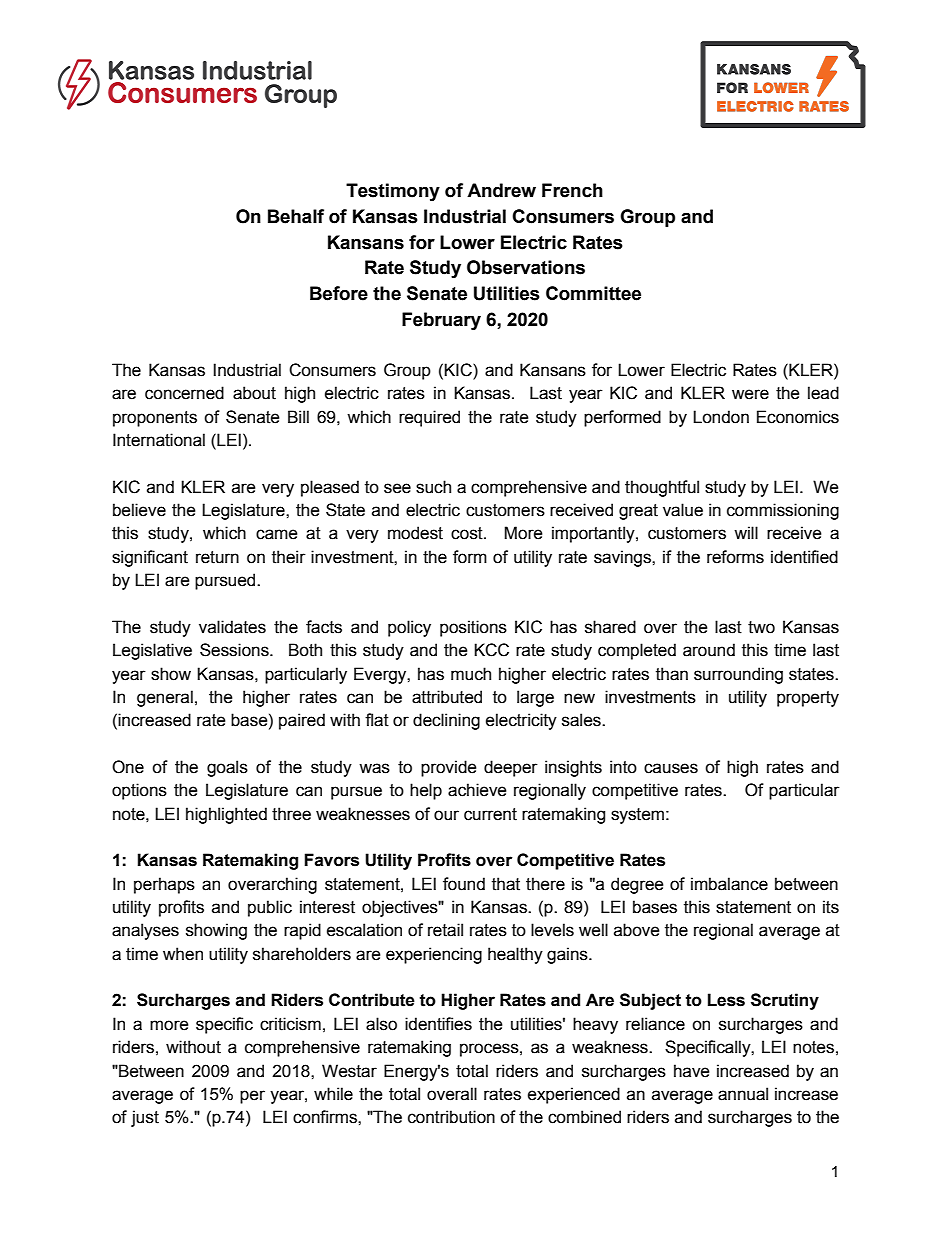  Describe the element at coordinates (501, 190) in the image. I see `Andrew` at that location.
